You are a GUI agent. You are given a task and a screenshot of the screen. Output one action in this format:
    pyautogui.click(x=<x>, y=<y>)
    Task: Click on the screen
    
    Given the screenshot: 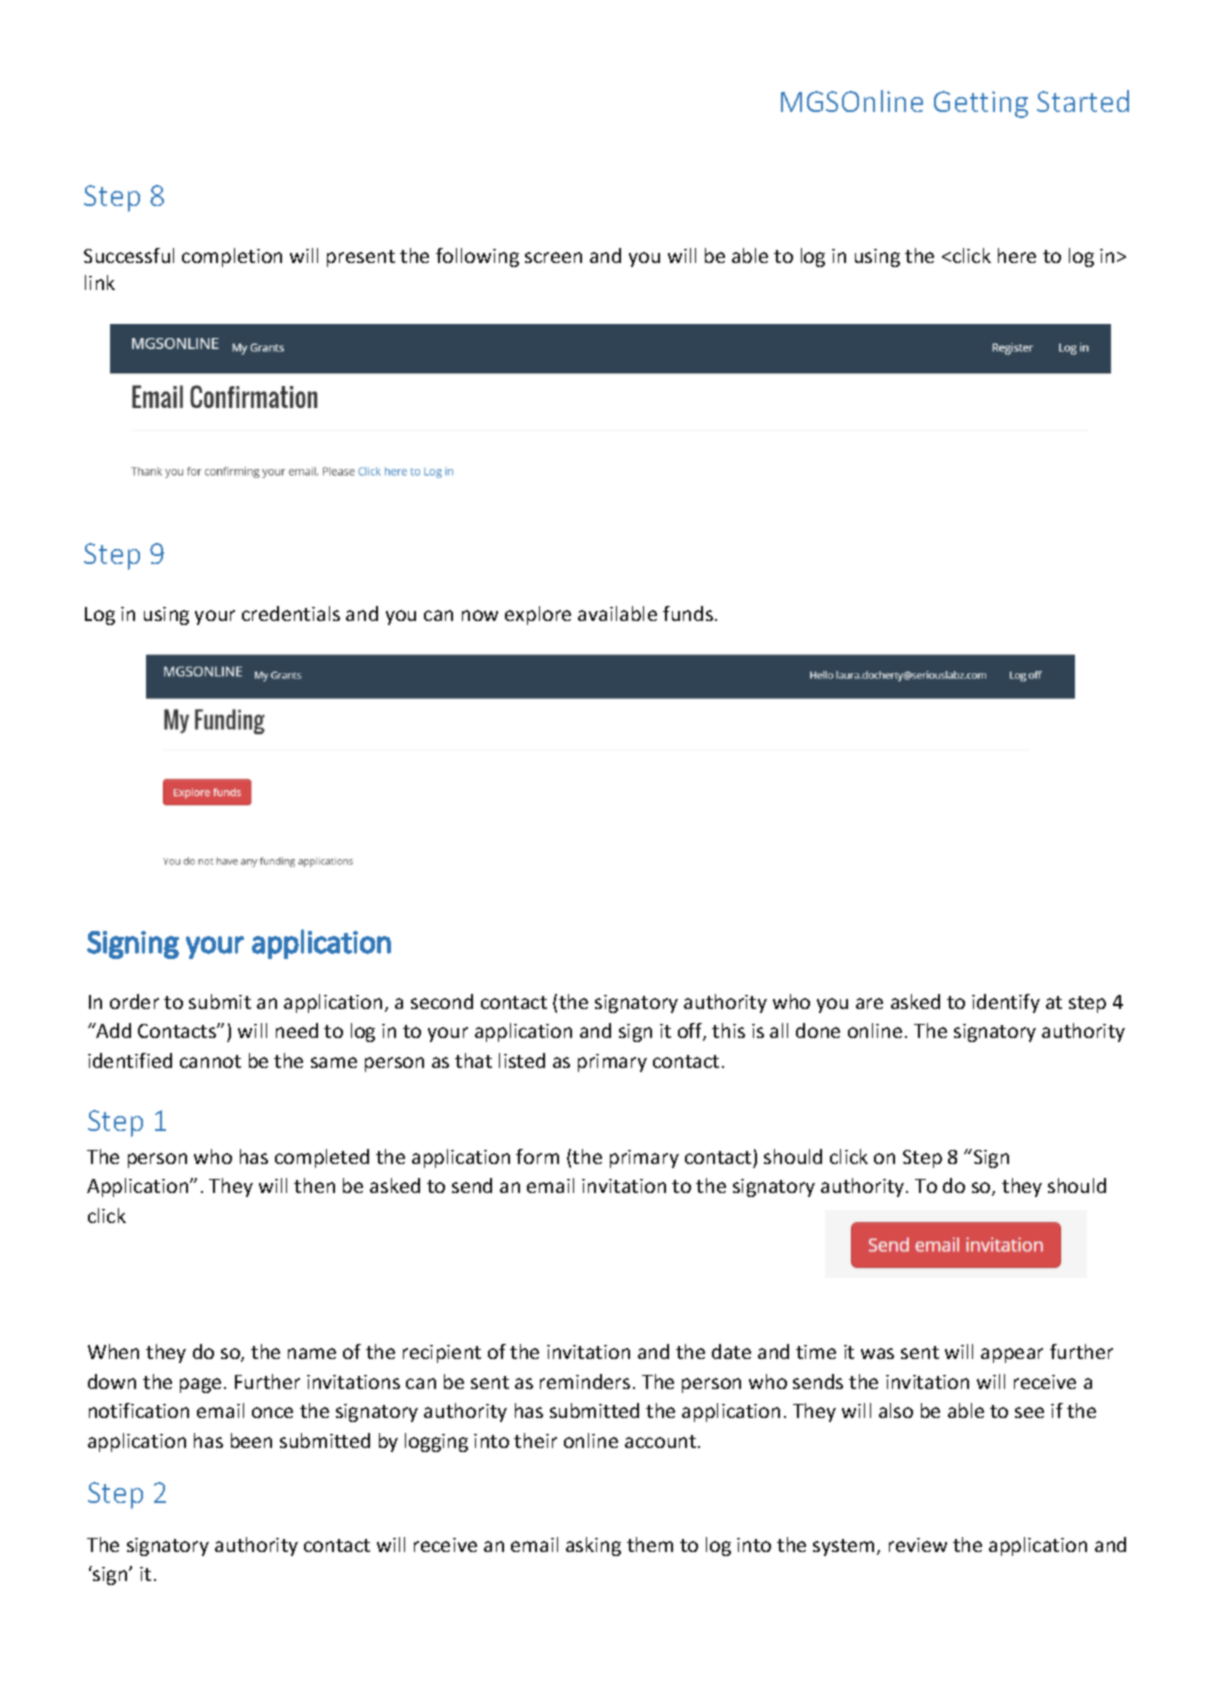 What is the action you would take?
    pyautogui.click(x=553, y=257)
